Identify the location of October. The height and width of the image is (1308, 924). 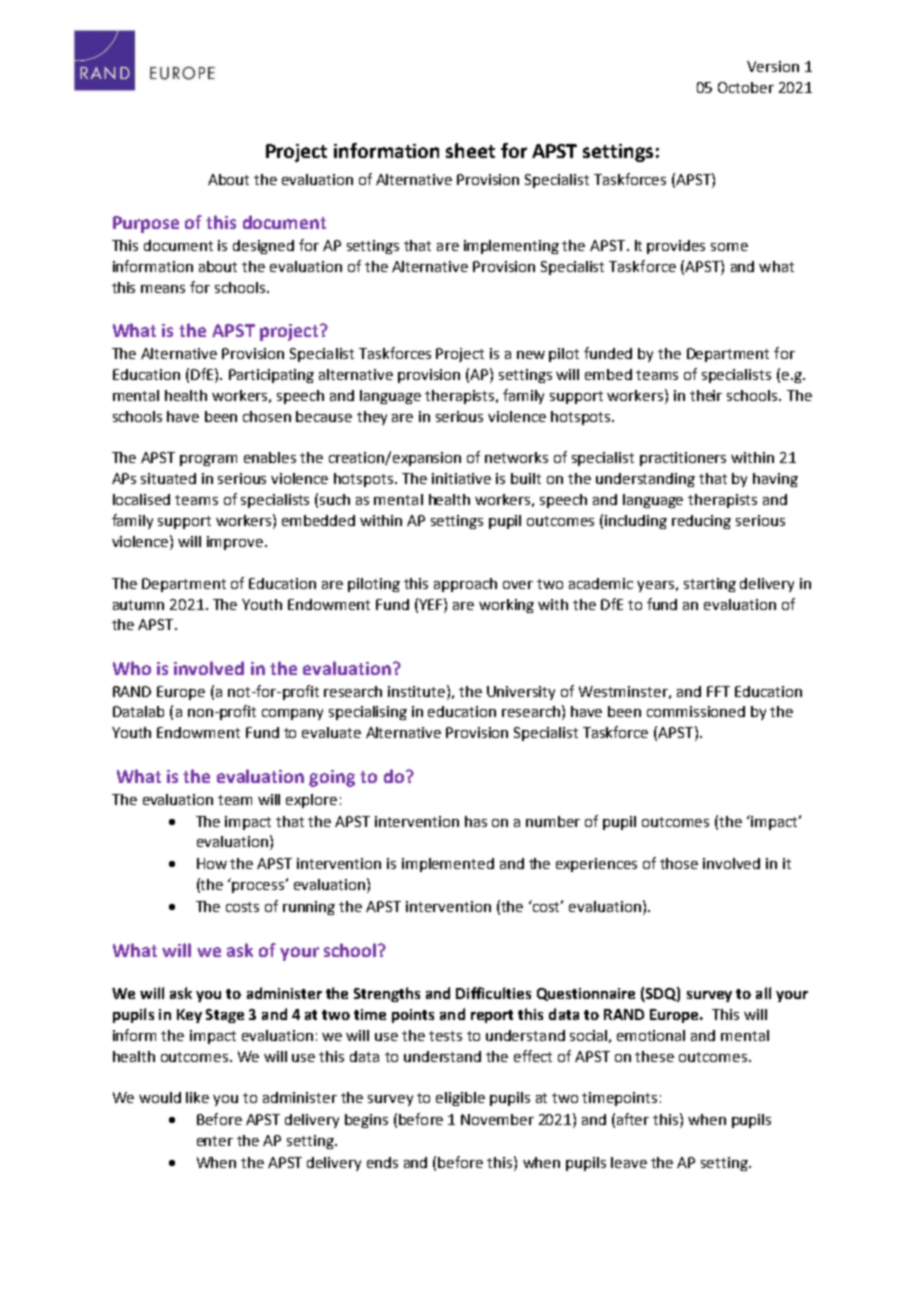
(746, 87).
